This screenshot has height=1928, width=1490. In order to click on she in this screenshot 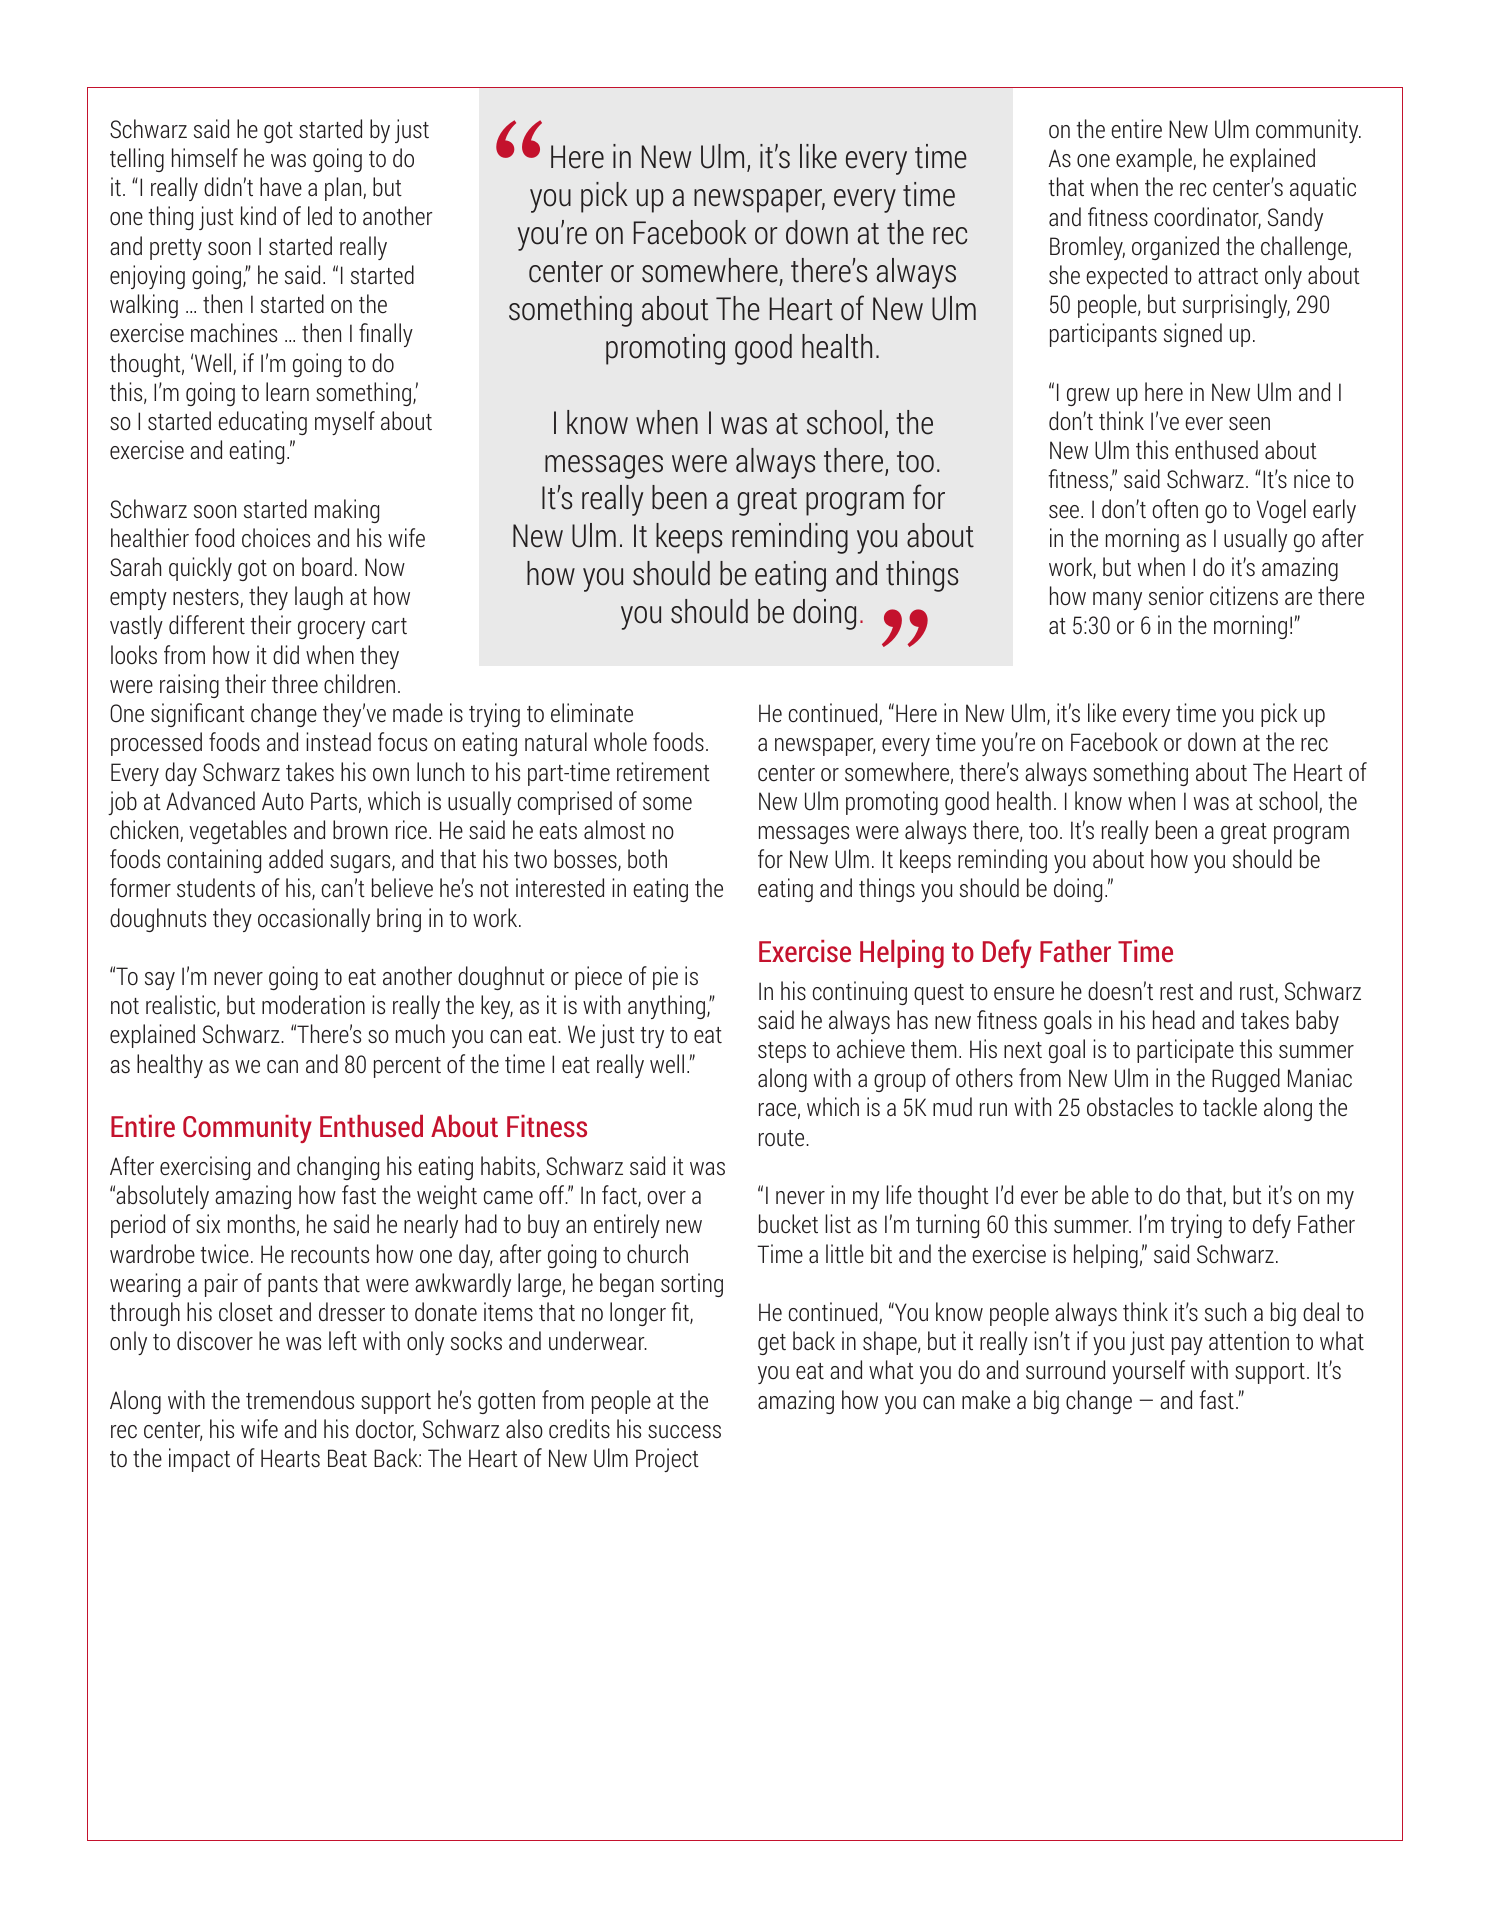, I will do `click(1064, 275)`.
